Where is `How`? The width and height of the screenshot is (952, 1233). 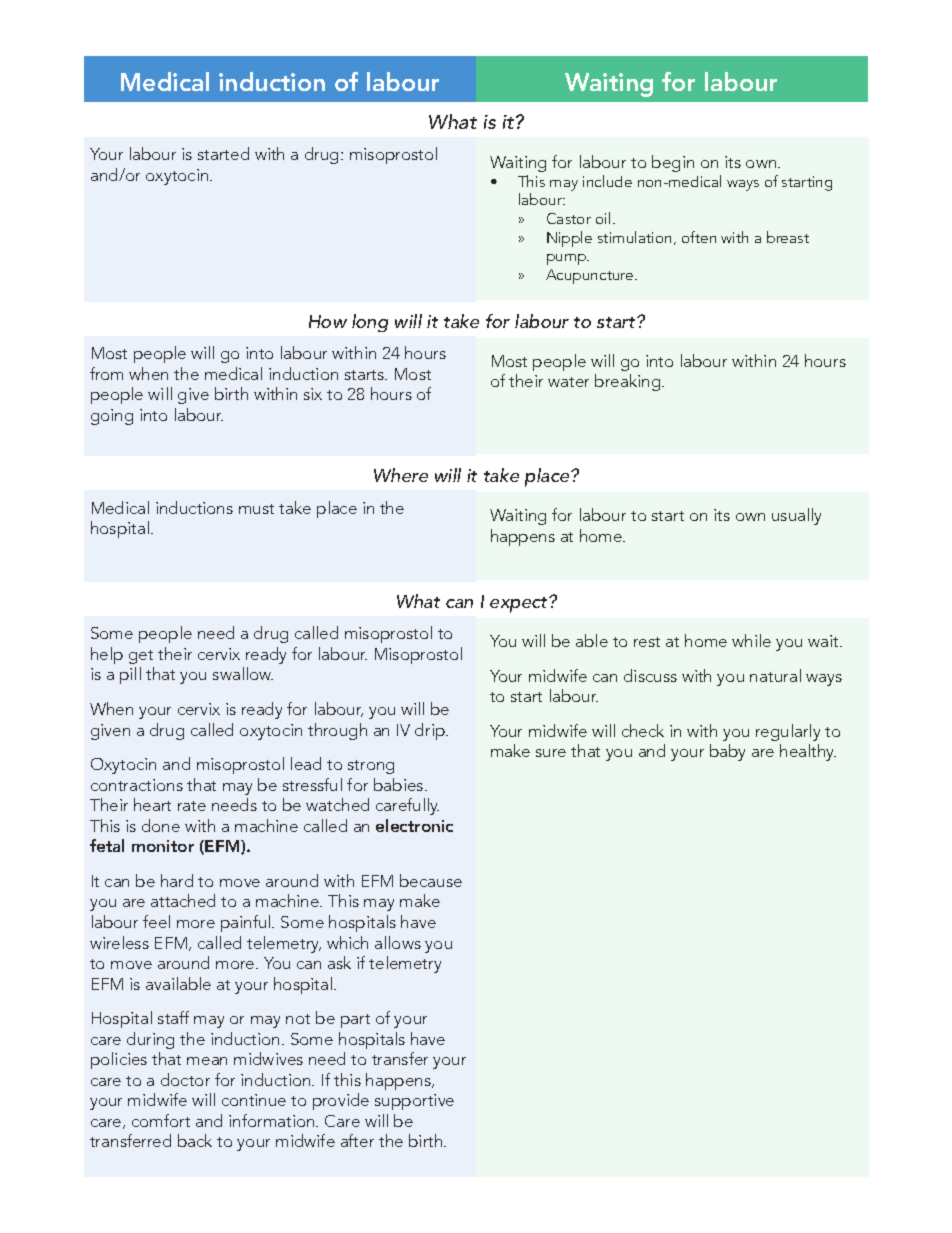
How is located at coordinates (328, 321).
